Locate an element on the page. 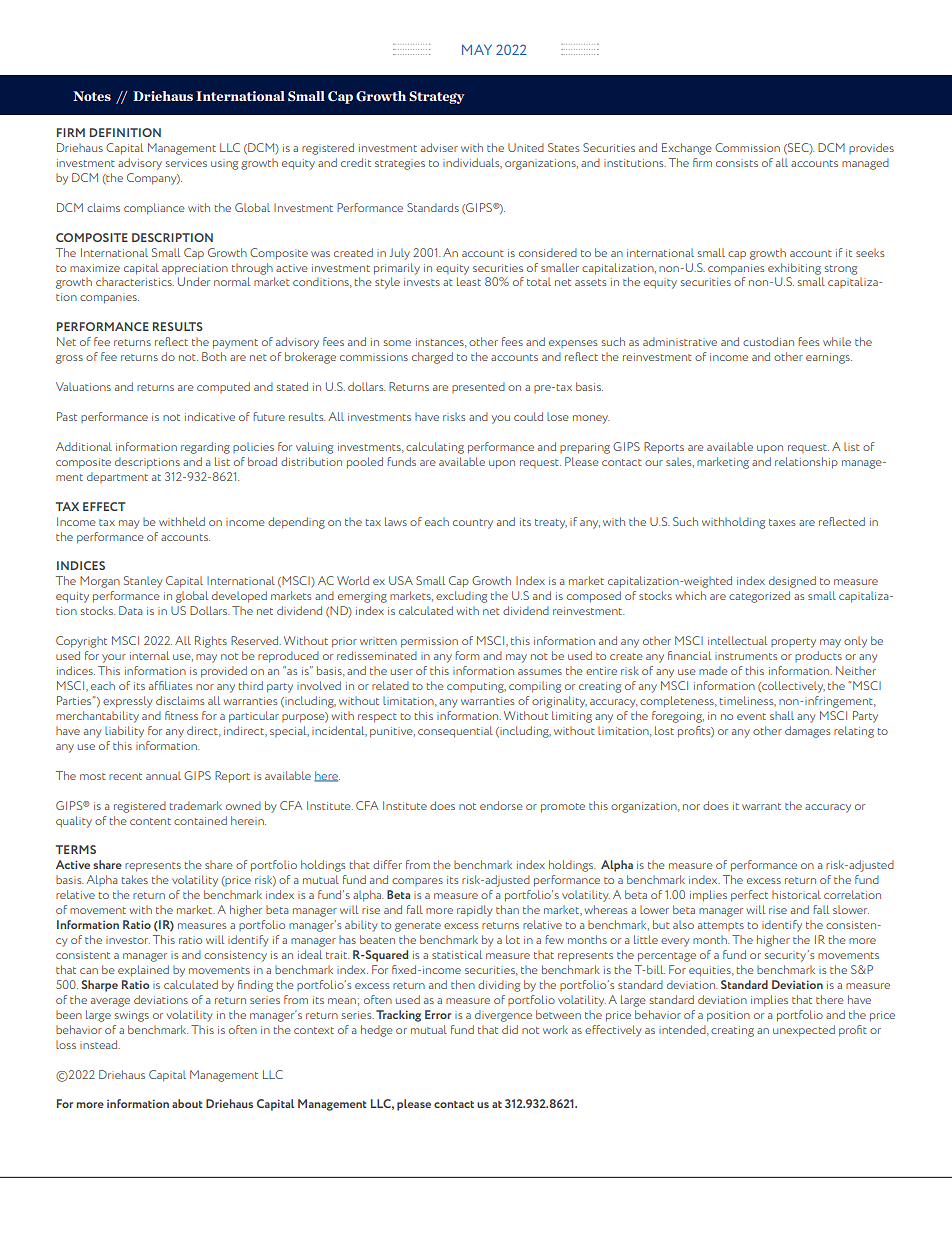 The width and height of the document is (952, 1233). categorized is located at coordinates (759, 597).
